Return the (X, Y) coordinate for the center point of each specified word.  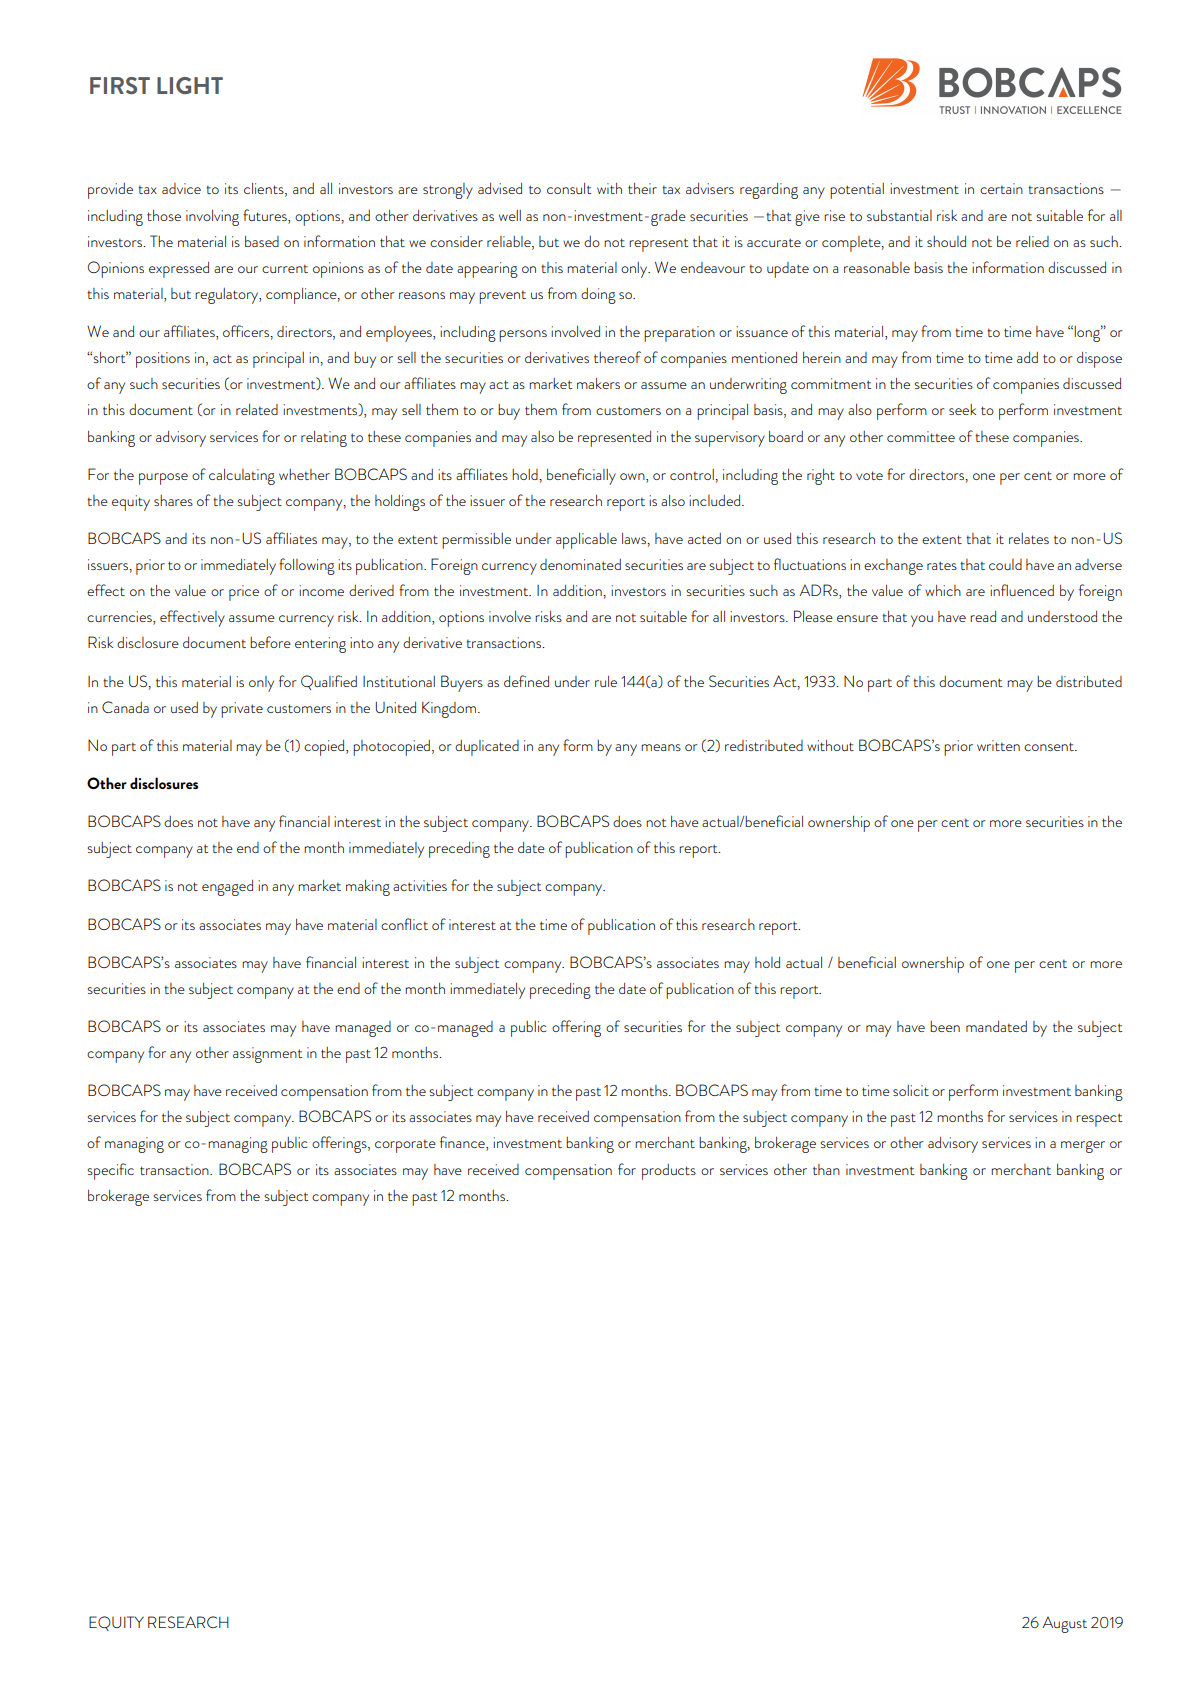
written (998, 745)
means (661, 747)
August (1064, 1624)
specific (110, 1171)
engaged (227, 888)
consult (569, 188)
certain (1001, 188)
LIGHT (190, 85)
